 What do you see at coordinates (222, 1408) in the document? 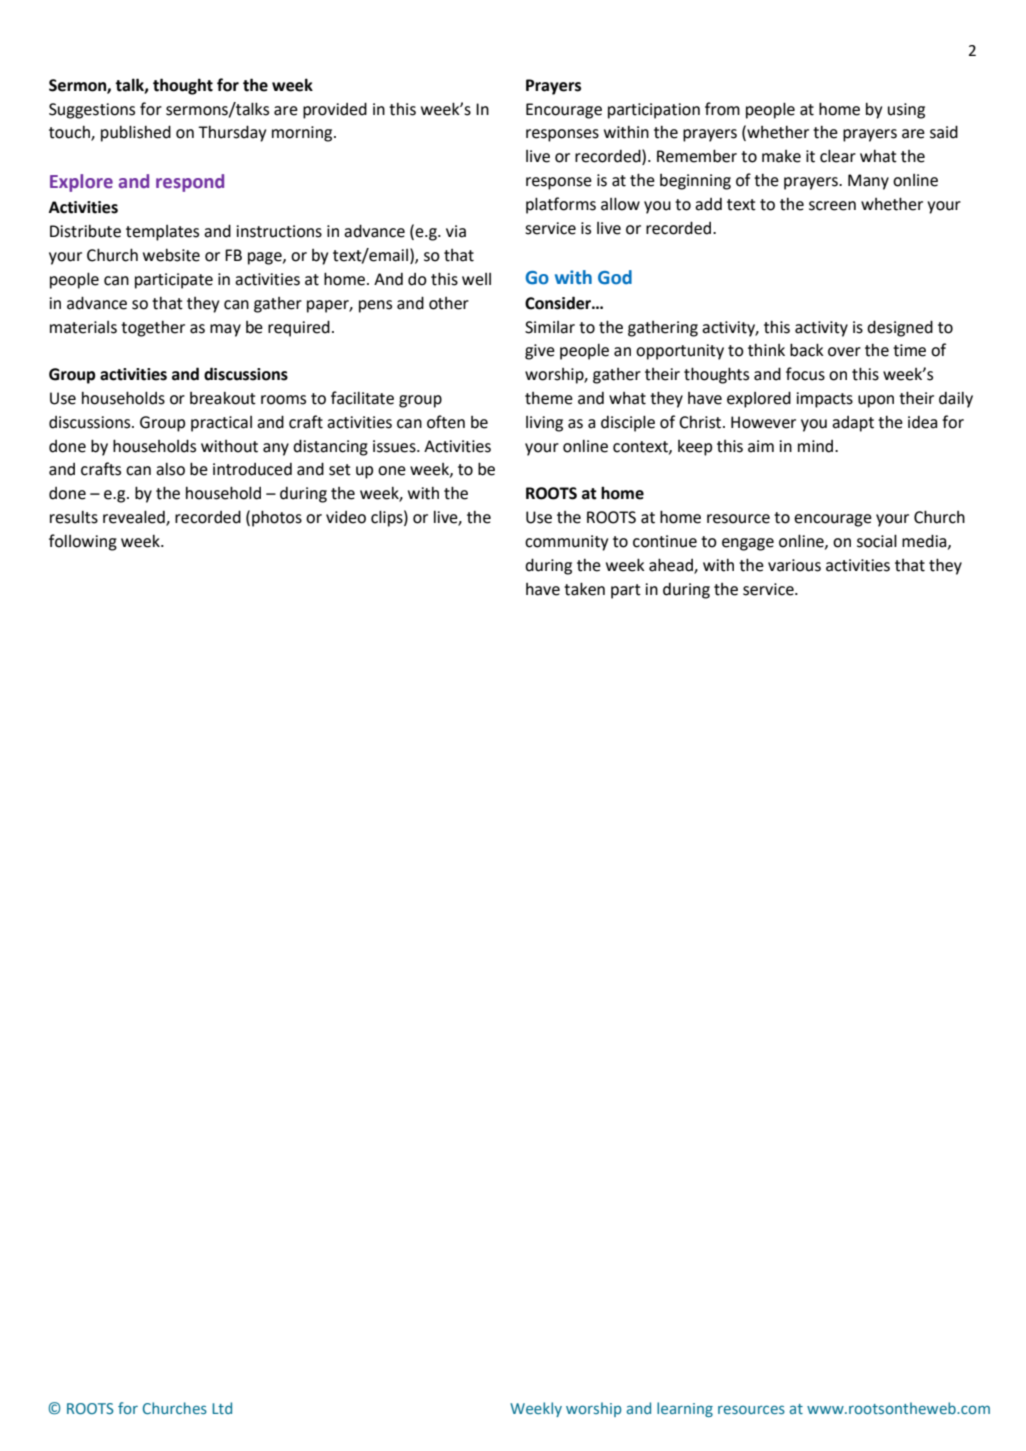
I see `Ltd` at bounding box center [222, 1408].
